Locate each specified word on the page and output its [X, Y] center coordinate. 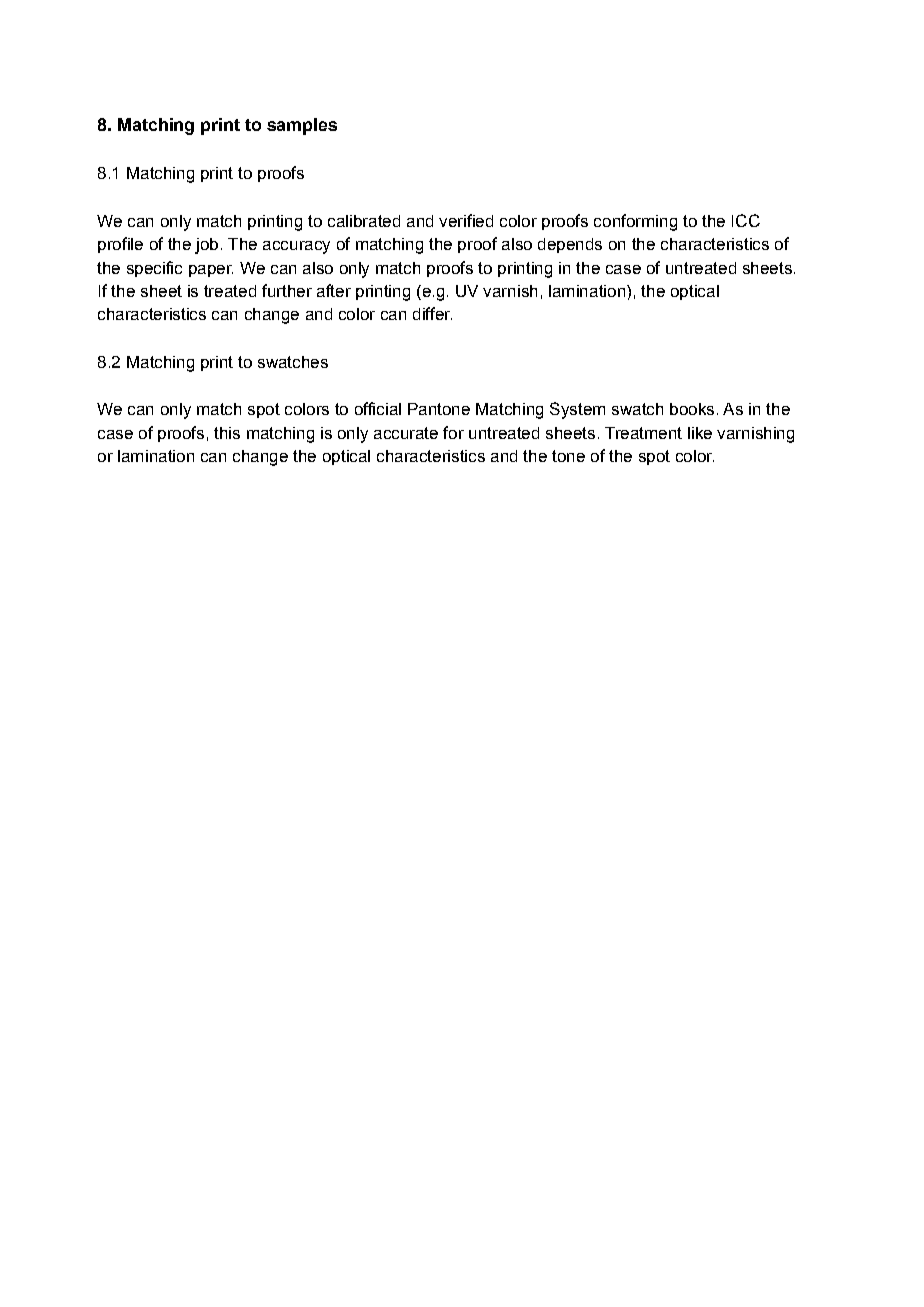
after [334, 290]
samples [302, 126]
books [692, 409]
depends [570, 245]
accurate [406, 433]
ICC [746, 220]
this [227, 433]
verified [466, 220]
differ [432, 313]
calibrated [364, 221]
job [206, 246]
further [287, 290]
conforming [635, 222]
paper [211, 271]
